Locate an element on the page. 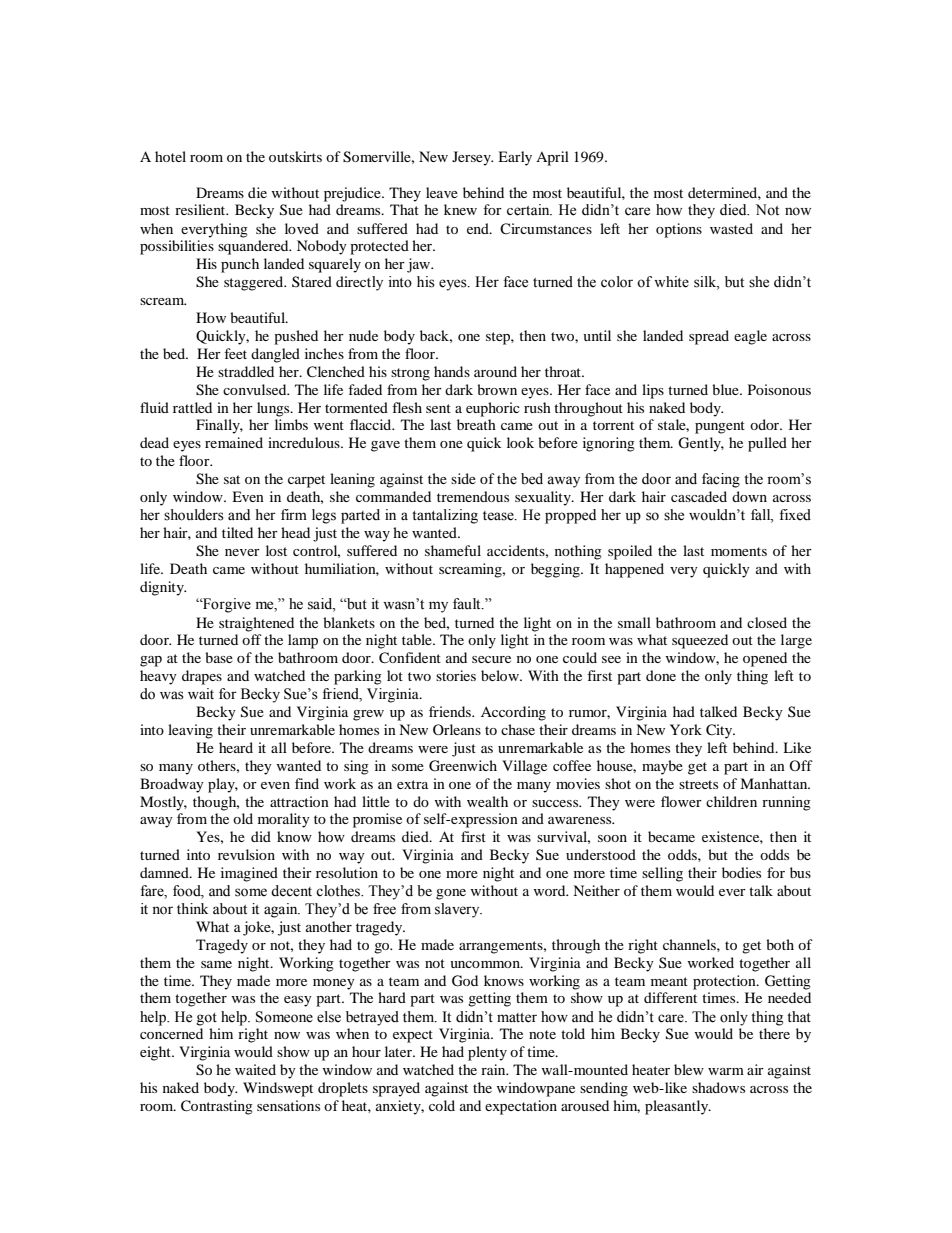 Image resolution: width=952 pixels, height=1233 pixels. leave is located at coordinates (442, 192).
